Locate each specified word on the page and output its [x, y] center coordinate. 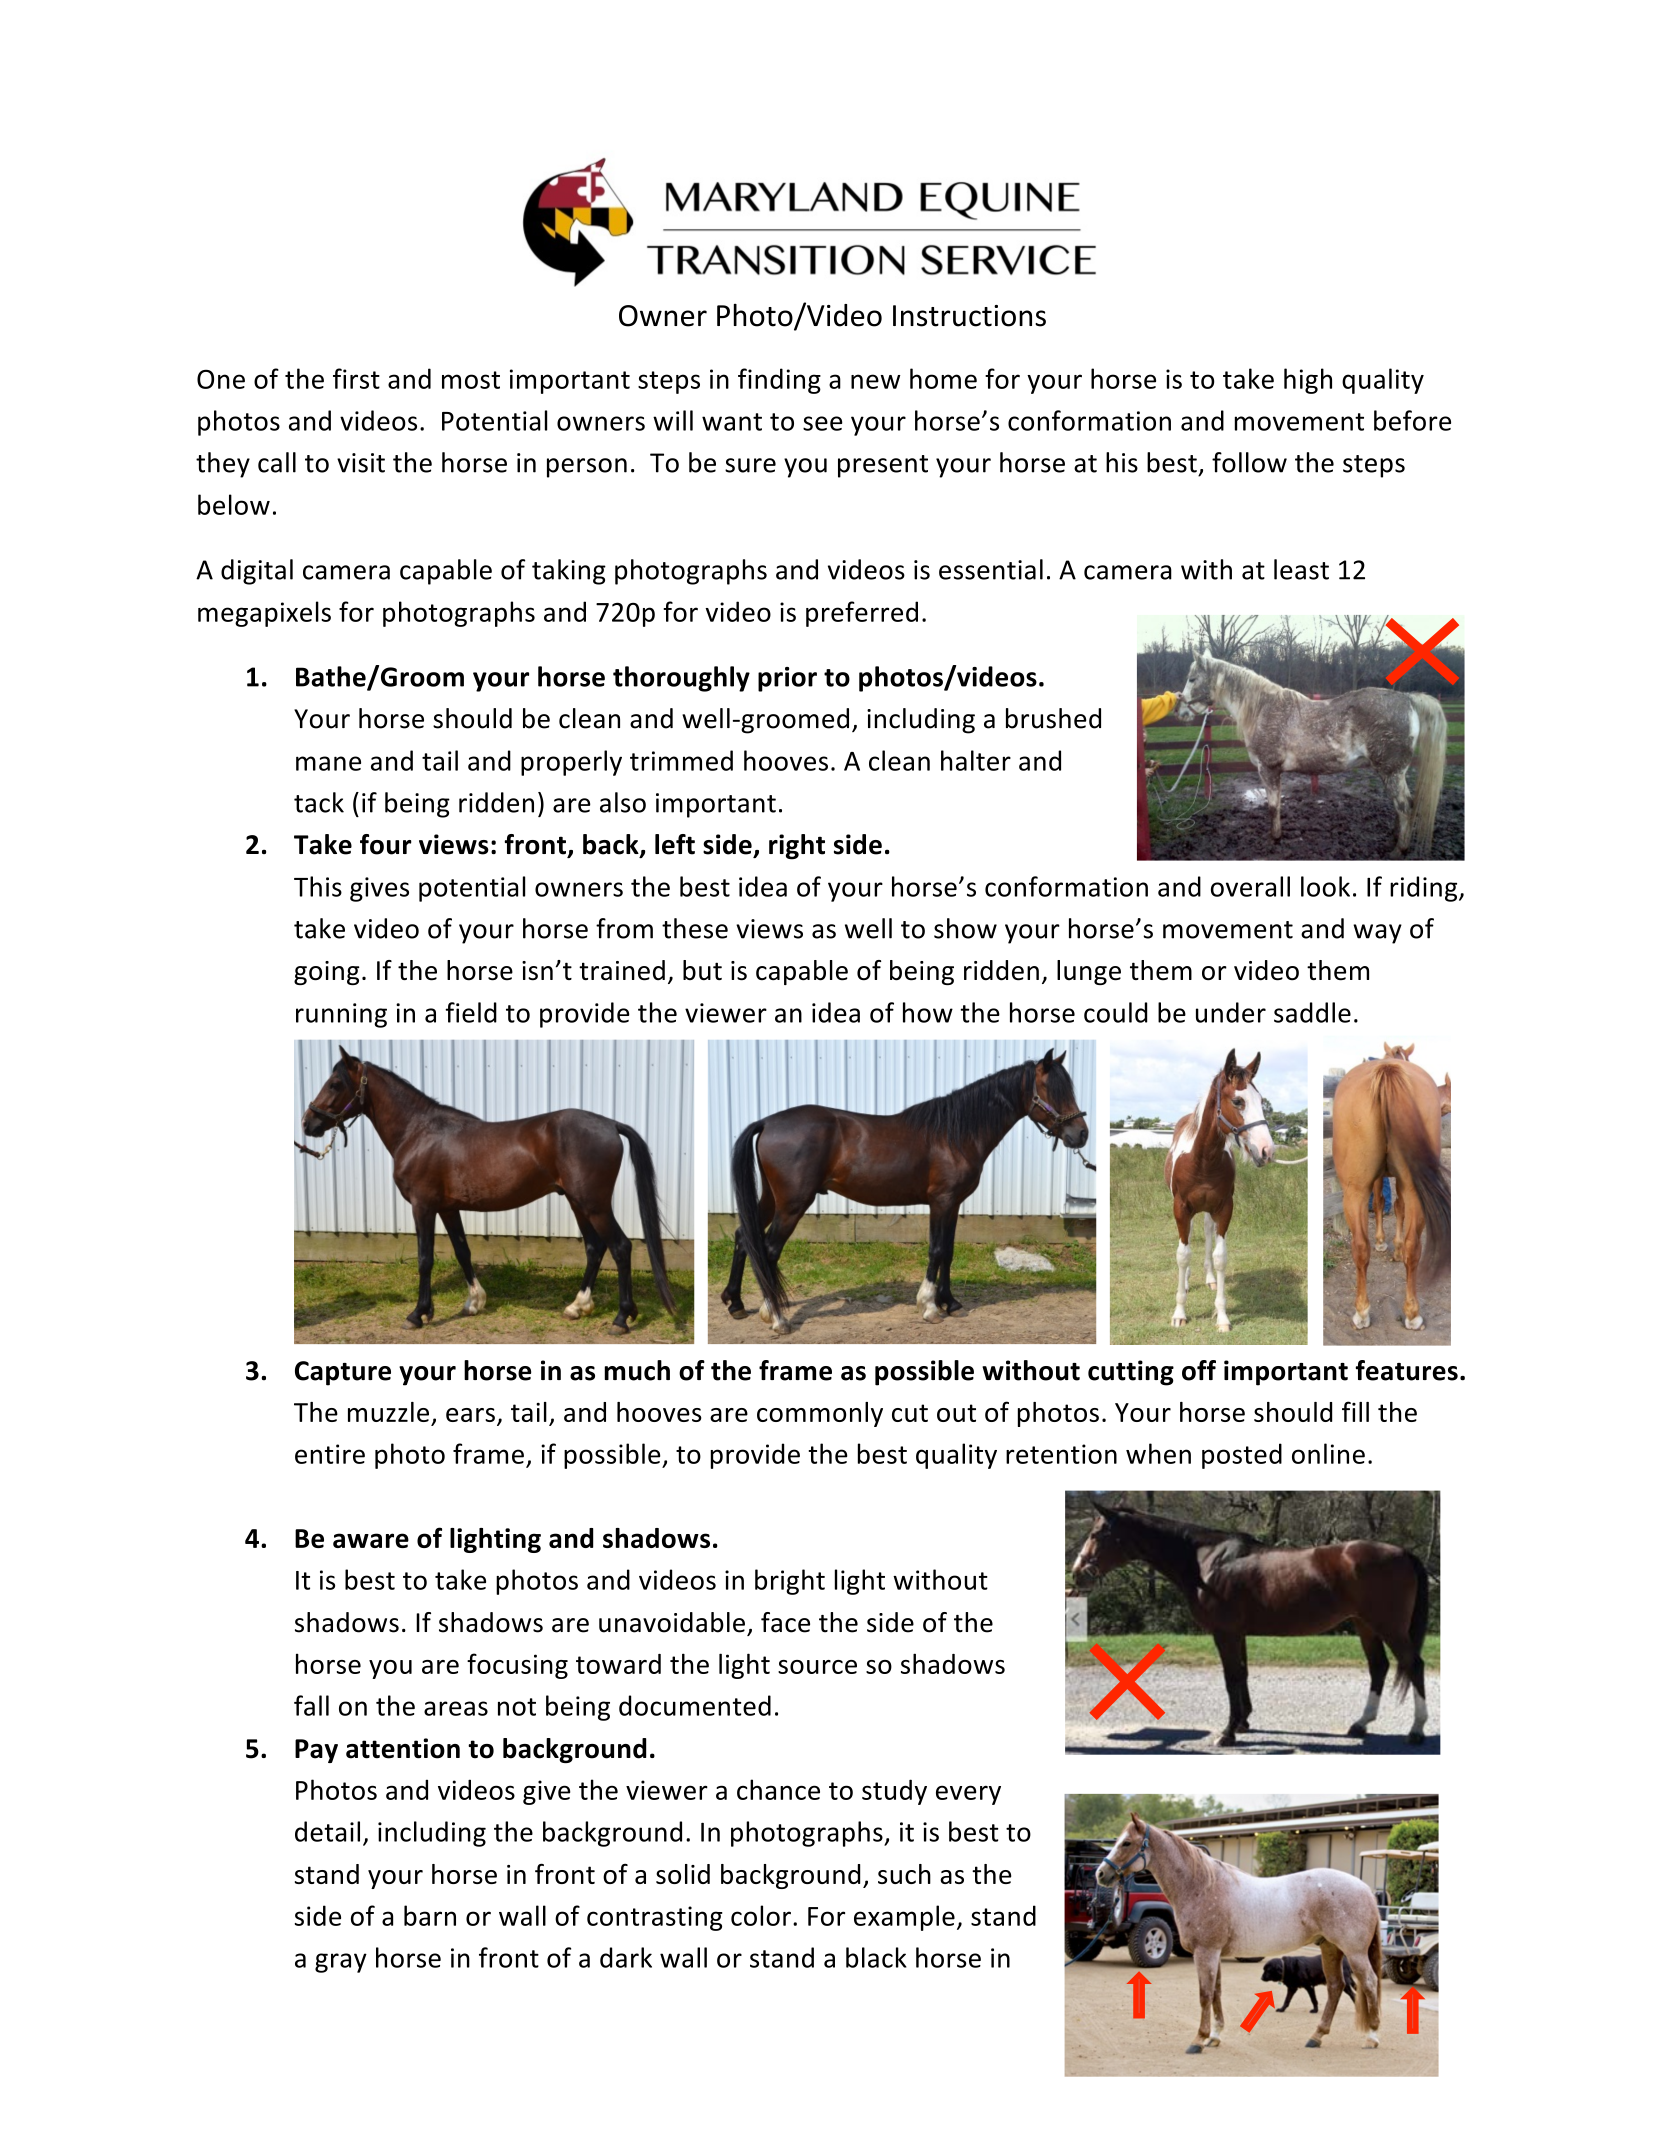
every [968, 1795]
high [1308, 381]
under [1231, 1012]
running [341, 1015]
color [761, 1915]
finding [779, 381]
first [356, 378]
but [702, 970]
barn [430, 1915]
